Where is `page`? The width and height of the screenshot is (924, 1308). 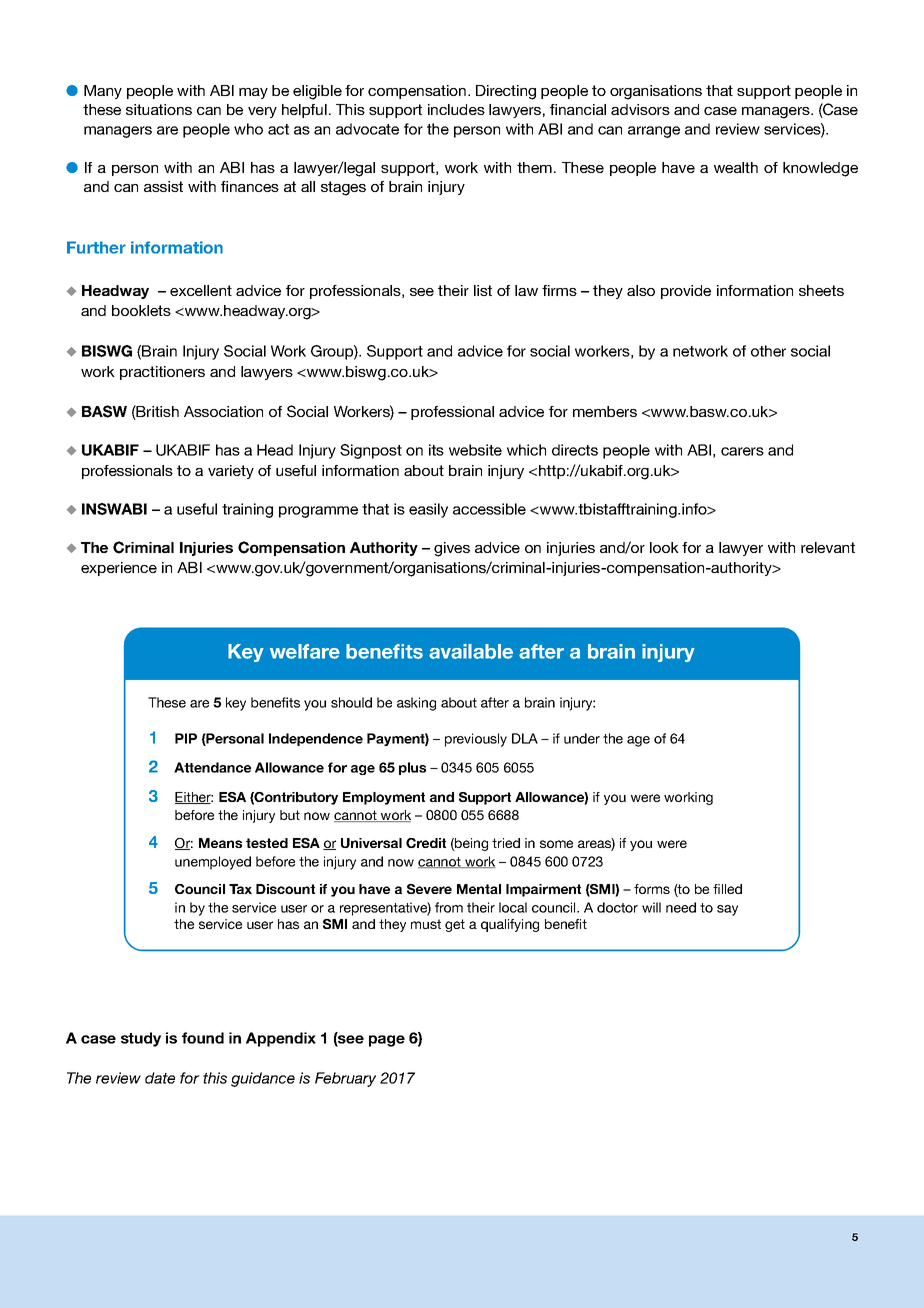 page is located at coordinates (387, 1041).
